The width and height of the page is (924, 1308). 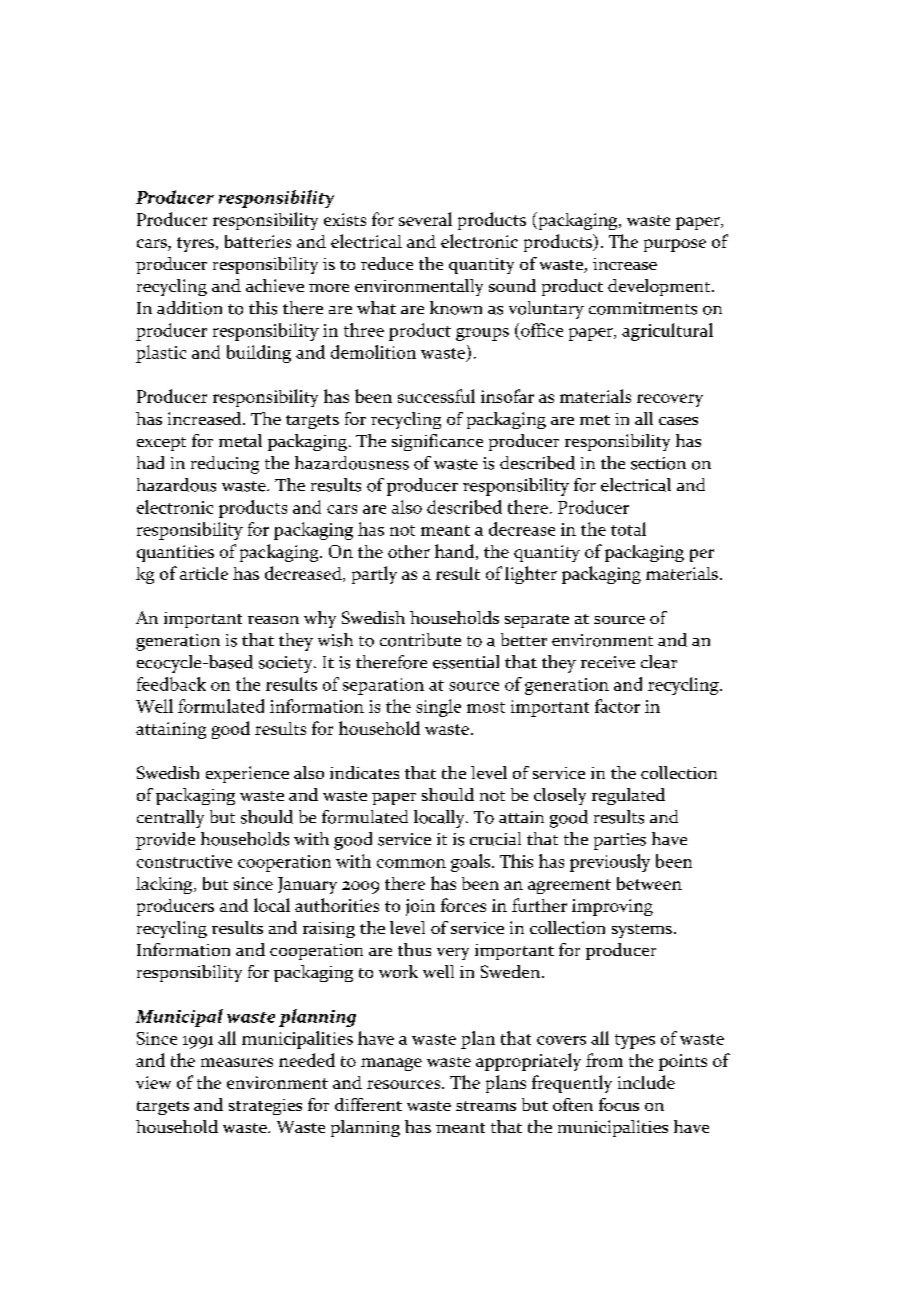 I want to click on other, so click(x=409, y=551).
